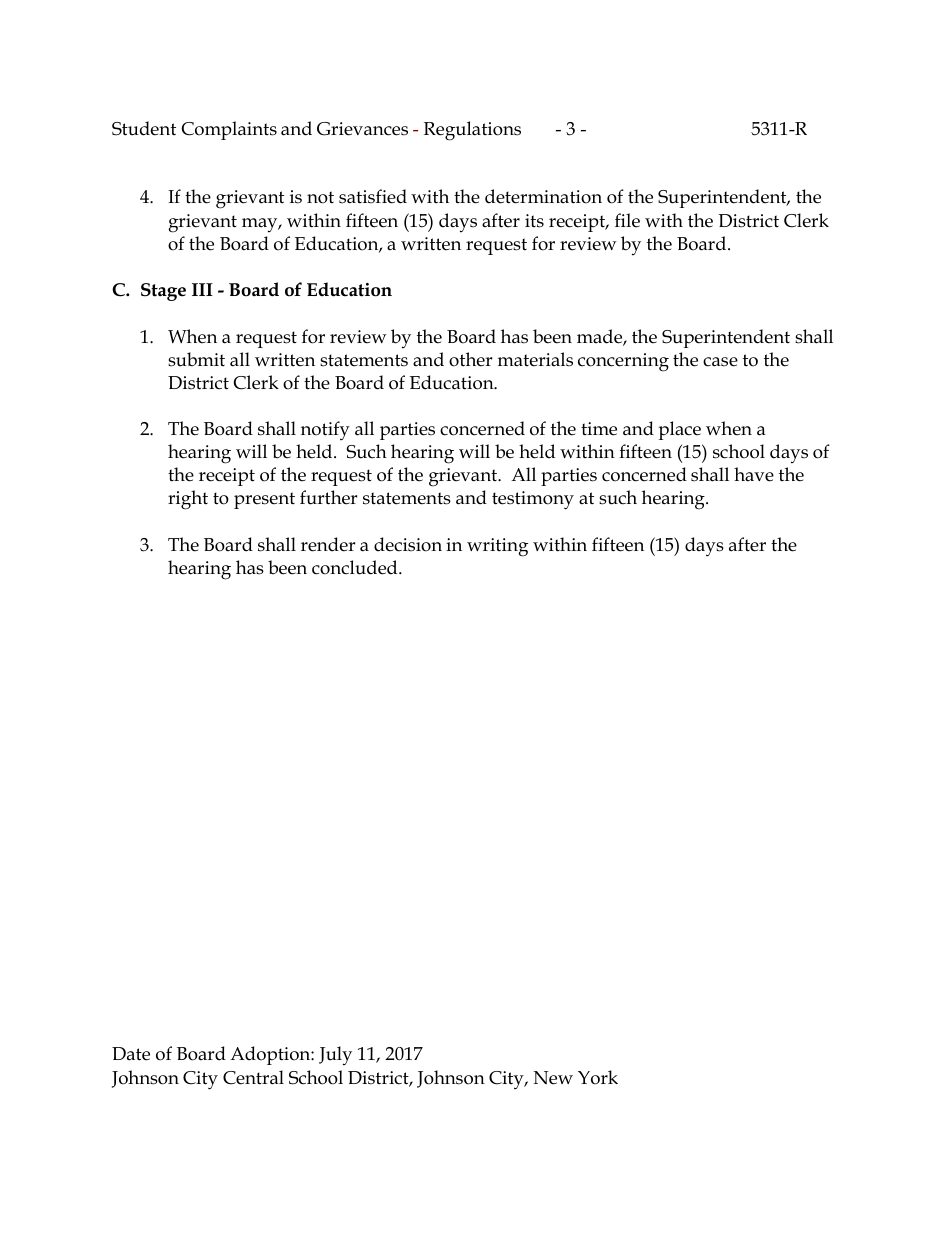 This page has height=1233, width=952. What do you see at coordinates (754, 474) in the page?
I see `have` at bounding box center [754, 474].
